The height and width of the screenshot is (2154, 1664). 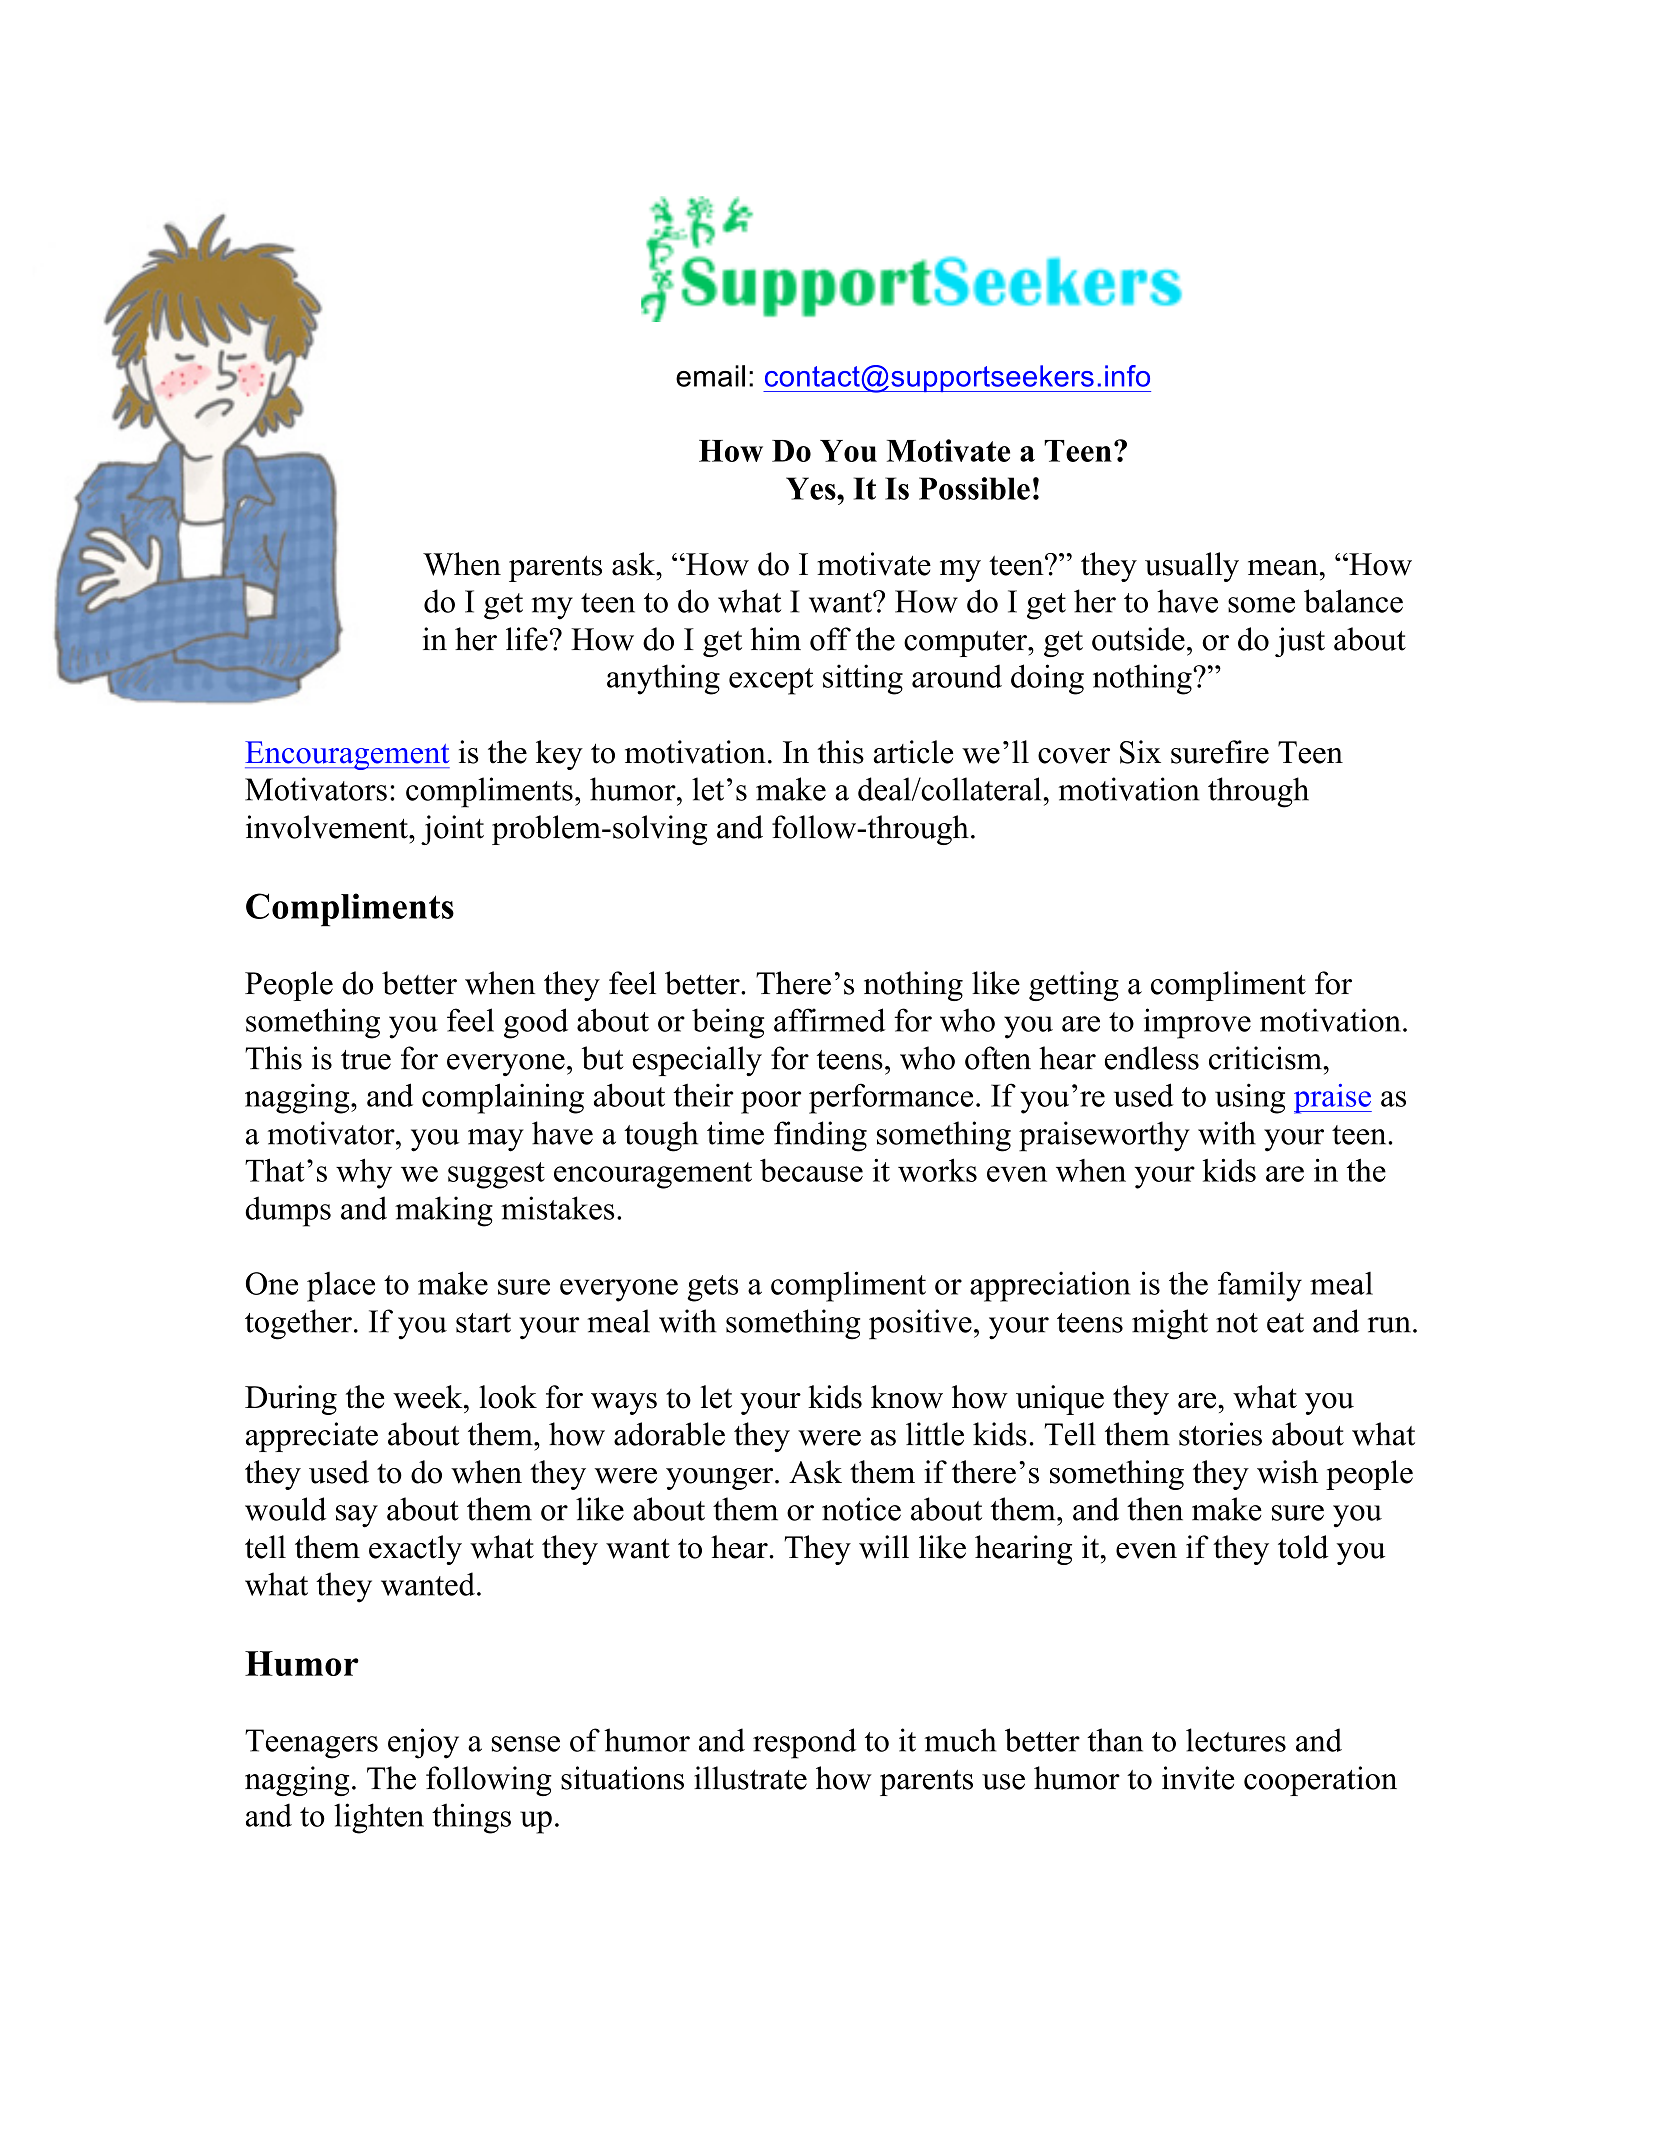 What do you see at coordinates (913, 752) in the screenshot?
I see `article` at bounding box center [913, 752].
